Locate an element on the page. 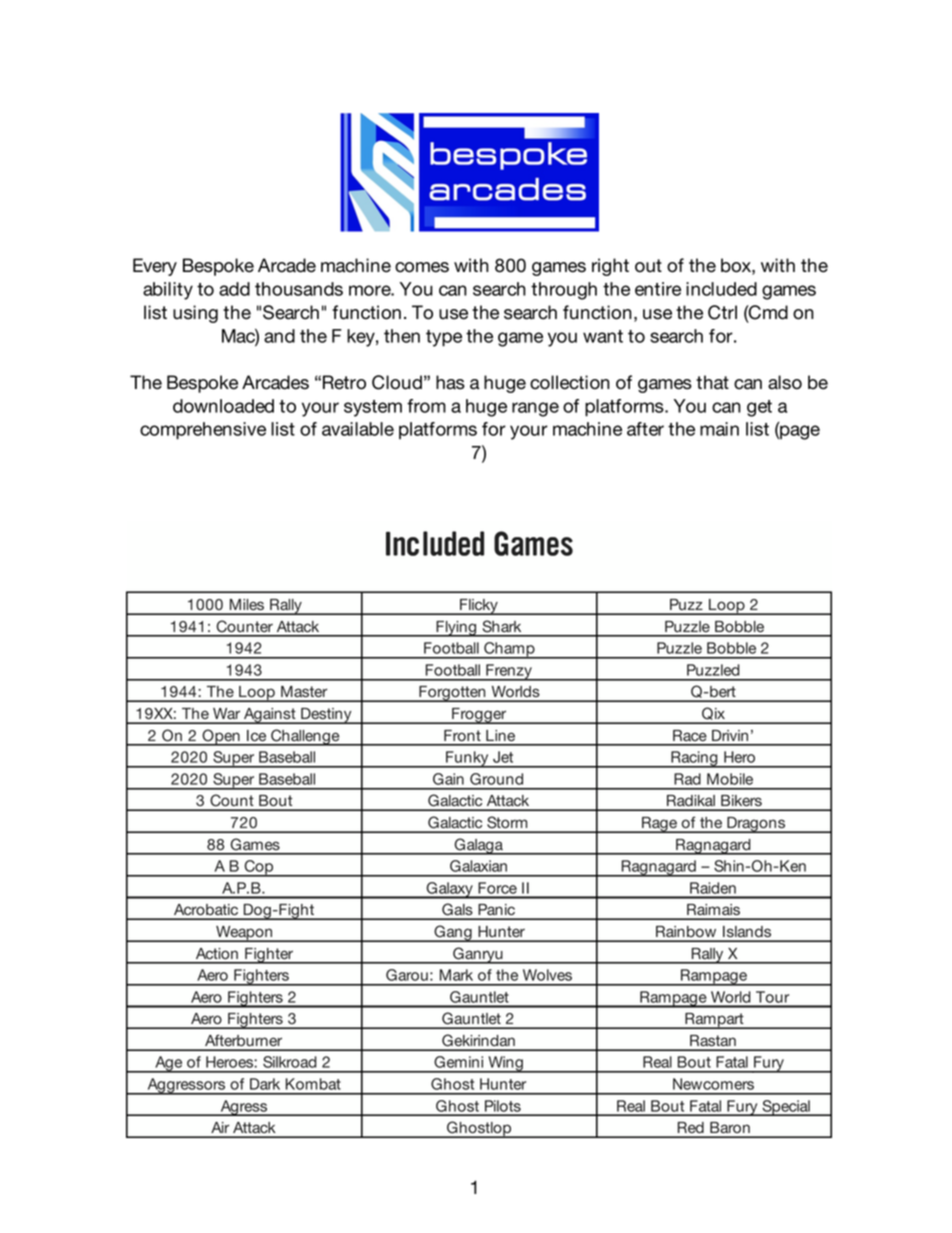  Wing is located at coordinates (505, 1064).
